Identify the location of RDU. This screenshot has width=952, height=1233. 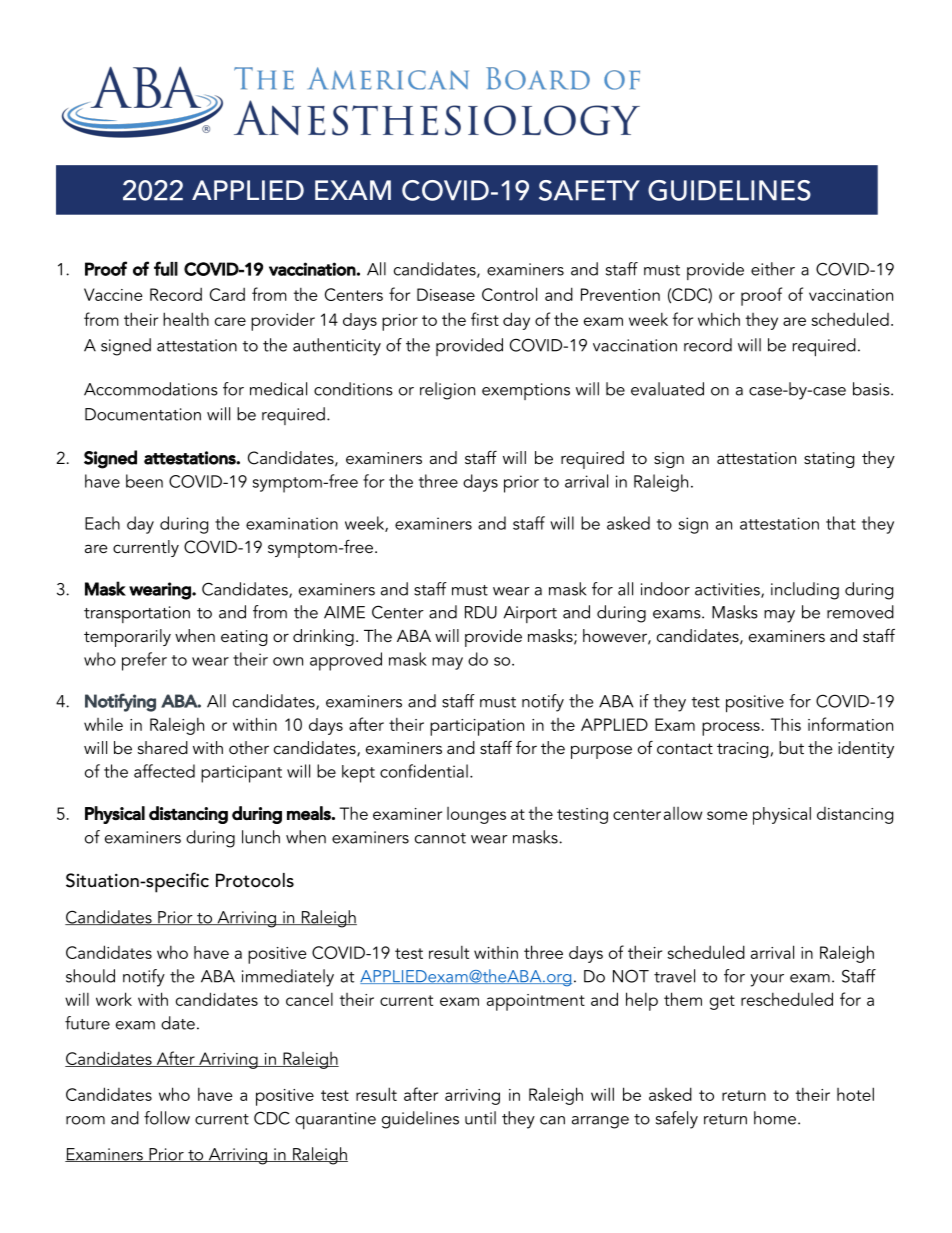
(481, 612).
